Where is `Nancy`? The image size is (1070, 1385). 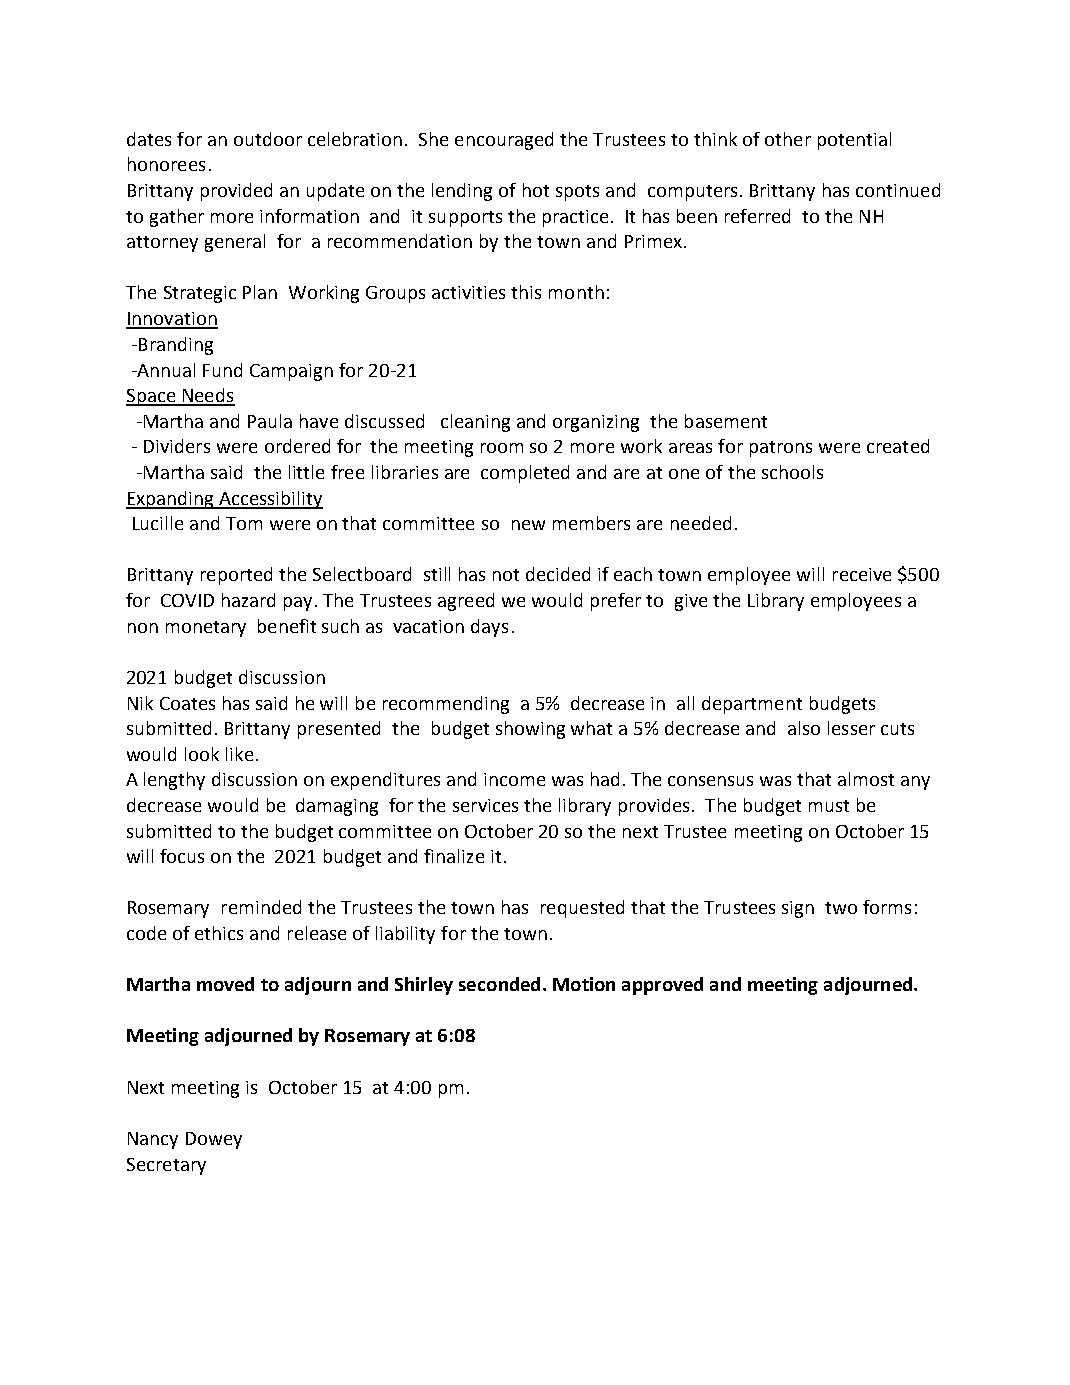
Nancy is located at coordinates (153, 1140).
